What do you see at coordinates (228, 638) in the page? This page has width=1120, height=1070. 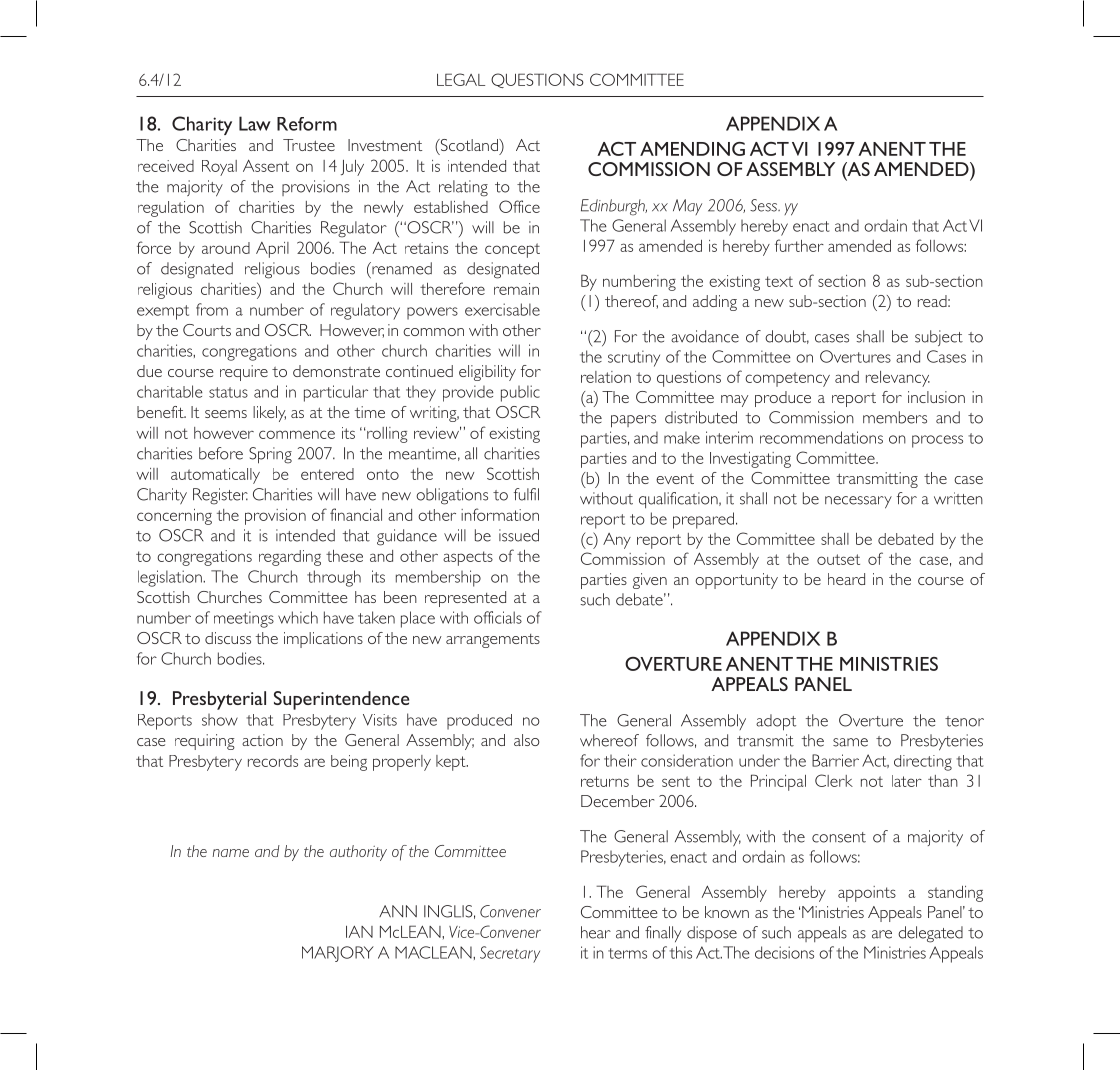 I see `discuss` at bounding box center [228, 638].
